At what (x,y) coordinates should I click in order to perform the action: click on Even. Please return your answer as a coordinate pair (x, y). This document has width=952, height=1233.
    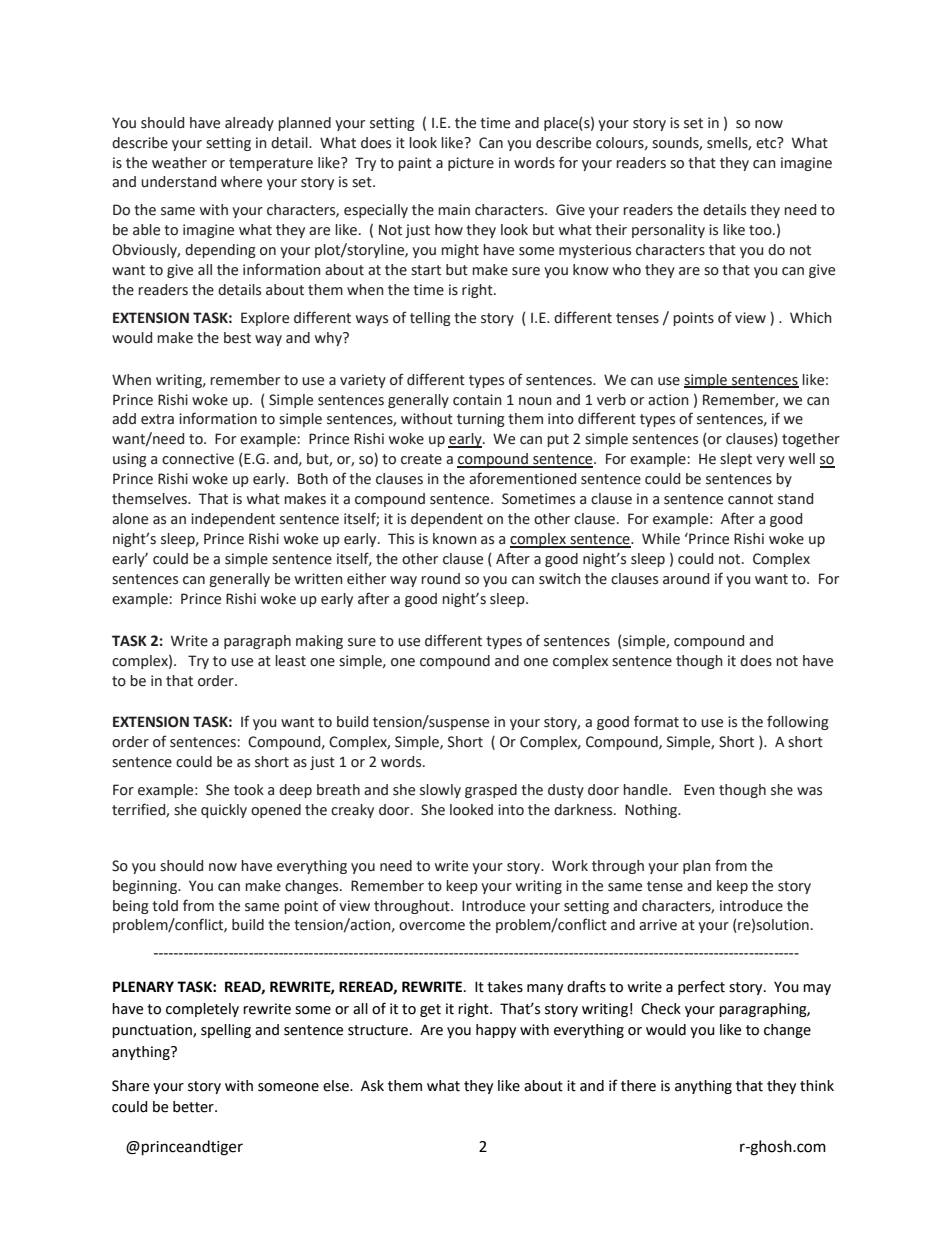
    Looking at the image, I should click on (699, 790).
